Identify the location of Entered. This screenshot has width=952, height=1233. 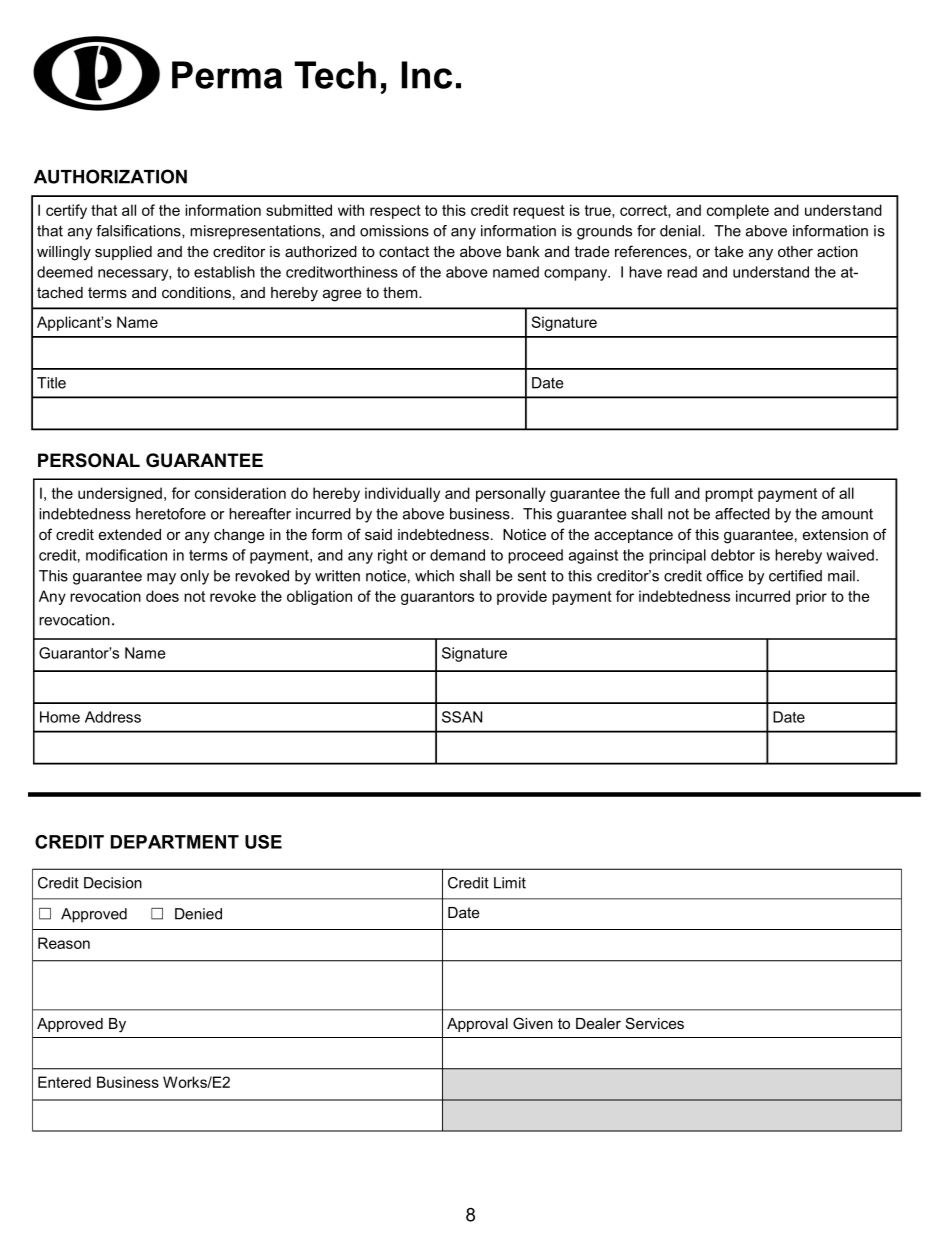
(64, 1082).
